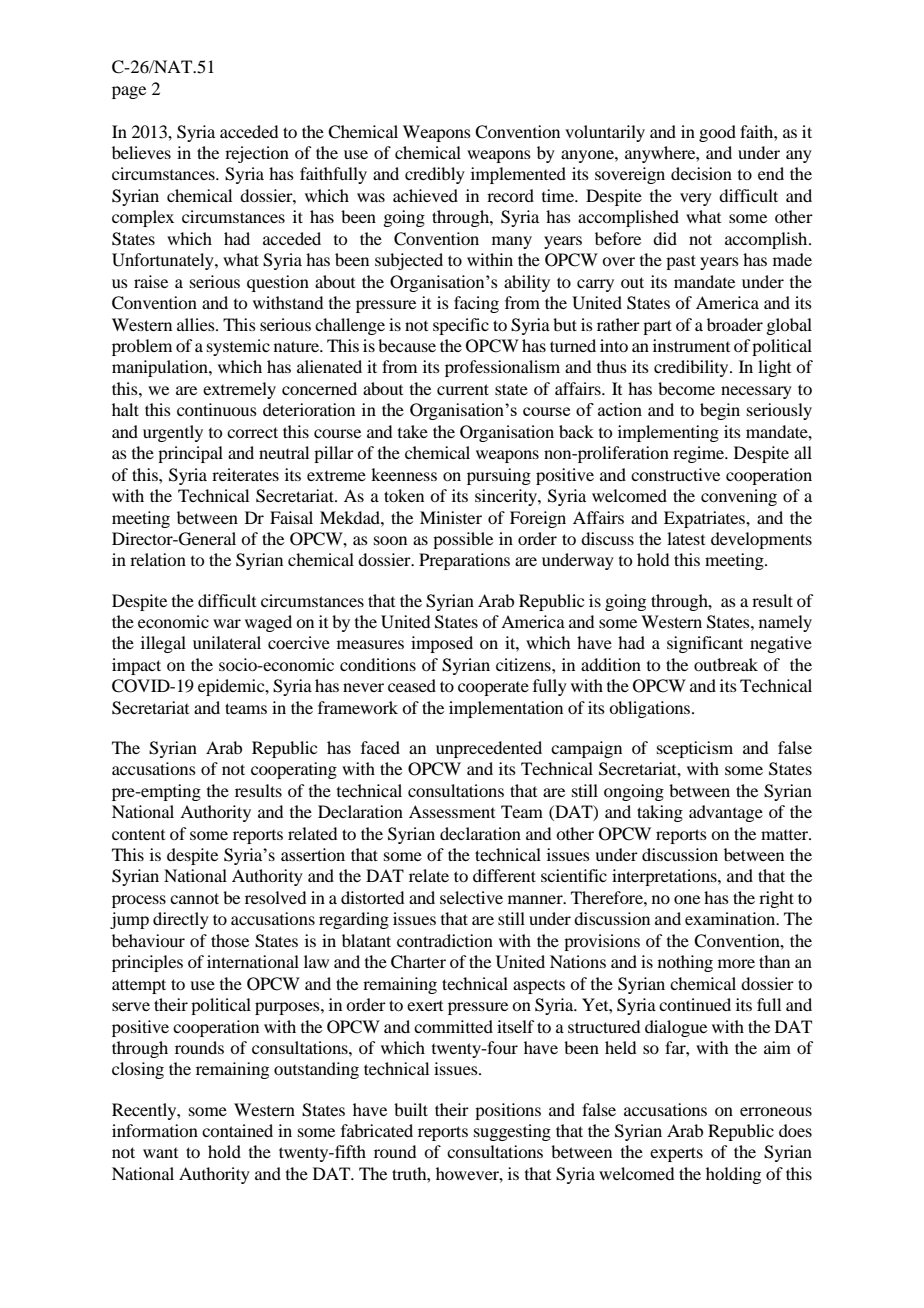 The image size is (924, 1308). Describe the element at coordinates (194, 898) in the screenshot. I see `cannot` at that location.
